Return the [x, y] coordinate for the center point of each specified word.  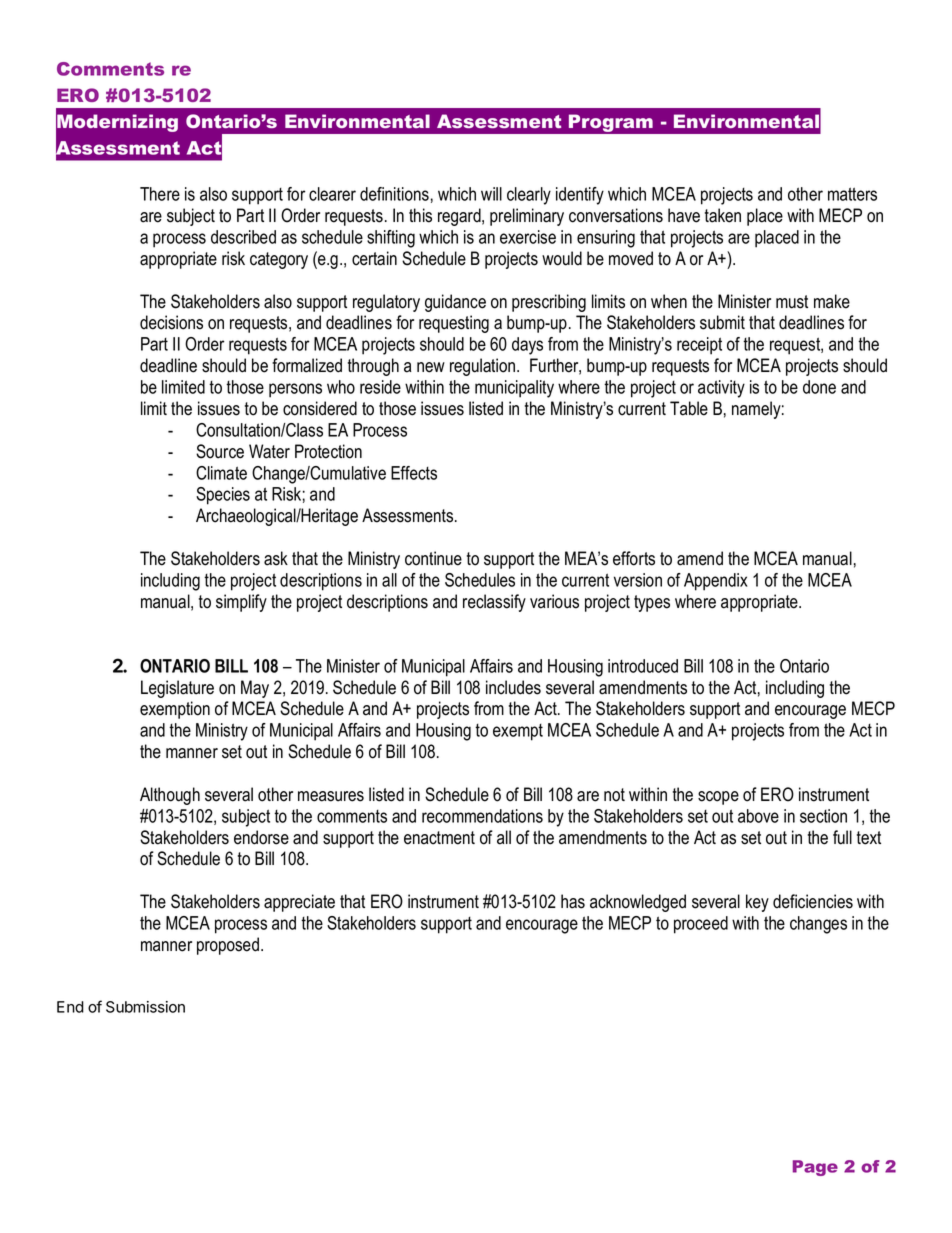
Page [815, 1168]
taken [723, 215]
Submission [145, 1007]
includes [513, 687]
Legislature [177, 689]
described [243, 237]
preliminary [527, 217]
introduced [643, 666]
